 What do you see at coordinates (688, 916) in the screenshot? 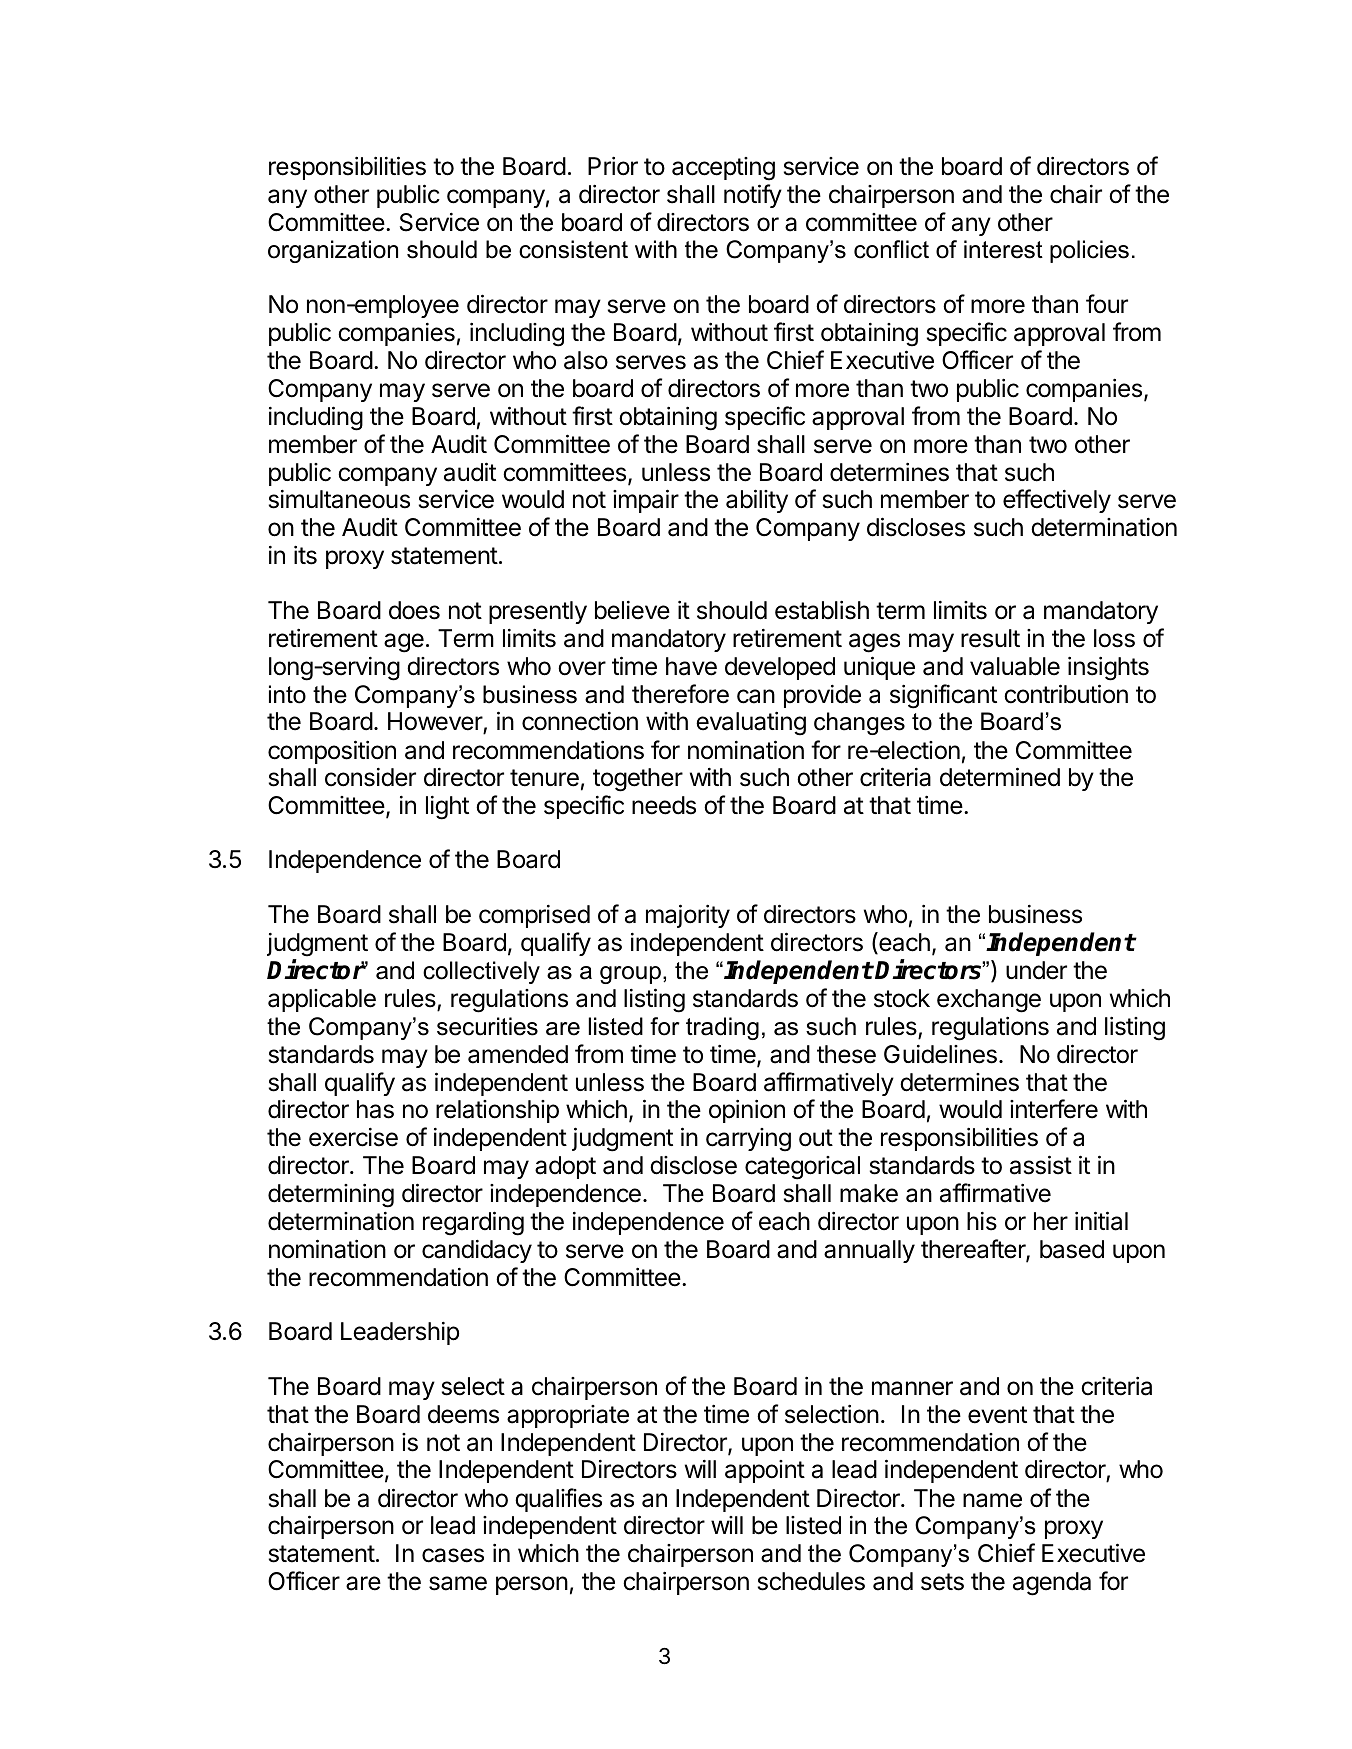
I see `majority` at bounding box center [688, 916].
